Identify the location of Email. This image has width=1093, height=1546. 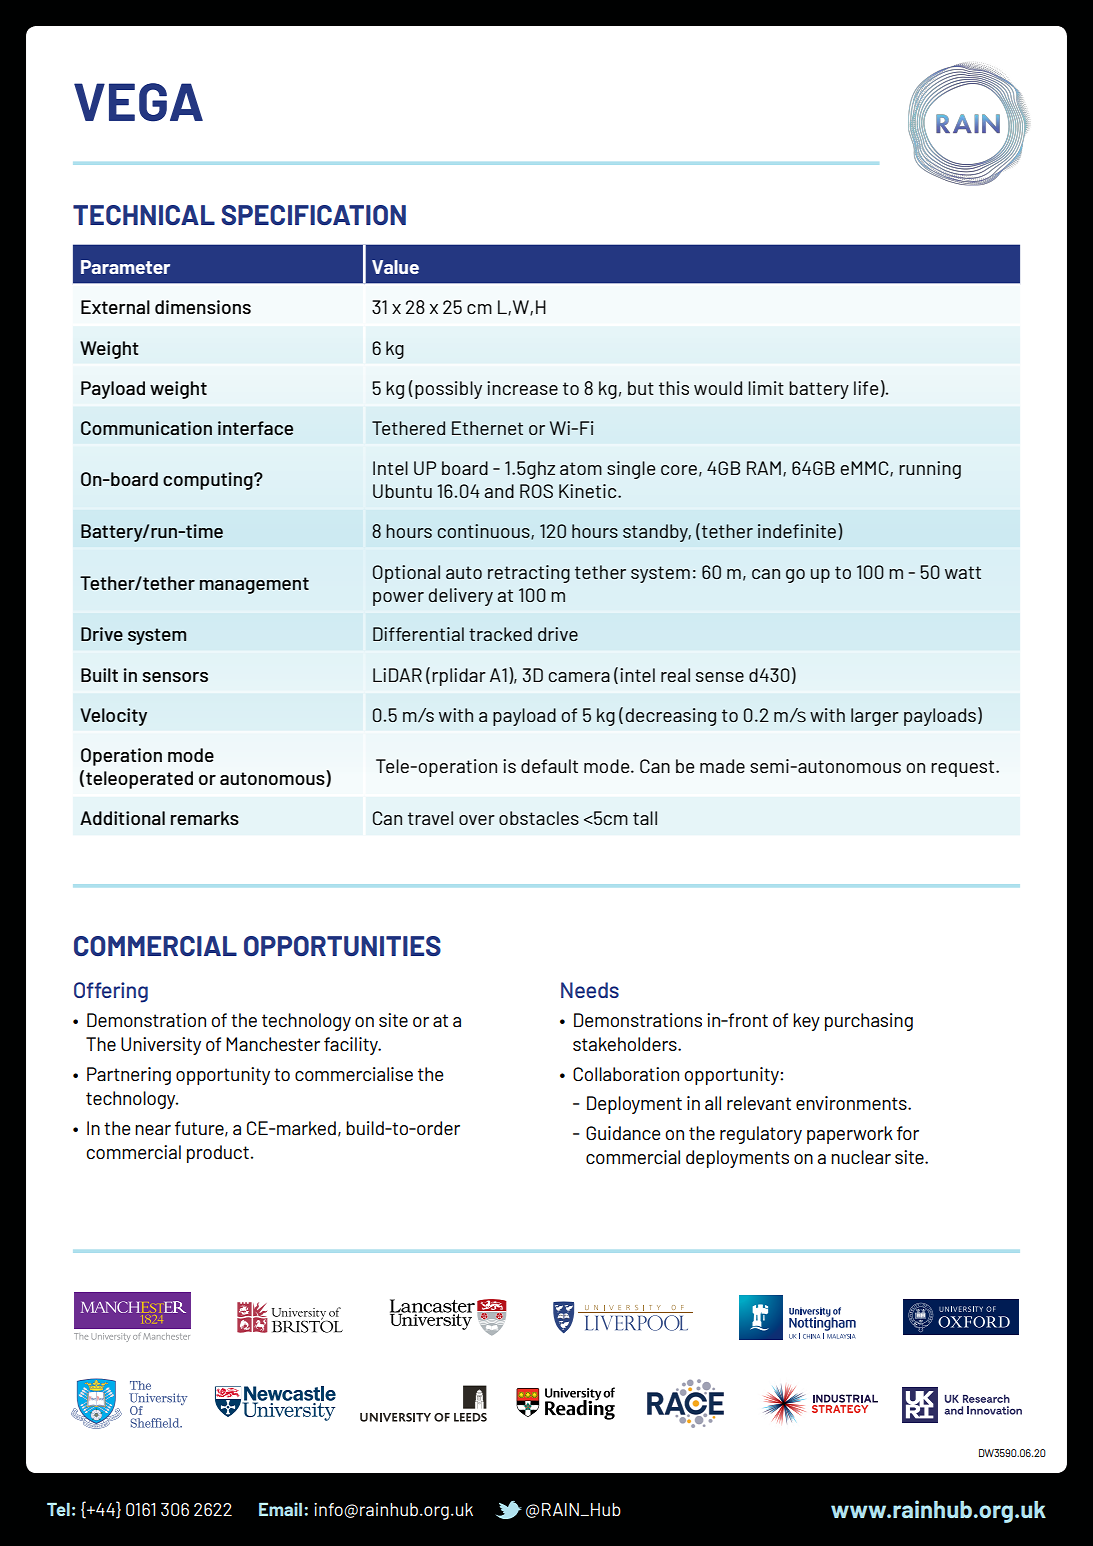
(282, 1509).
